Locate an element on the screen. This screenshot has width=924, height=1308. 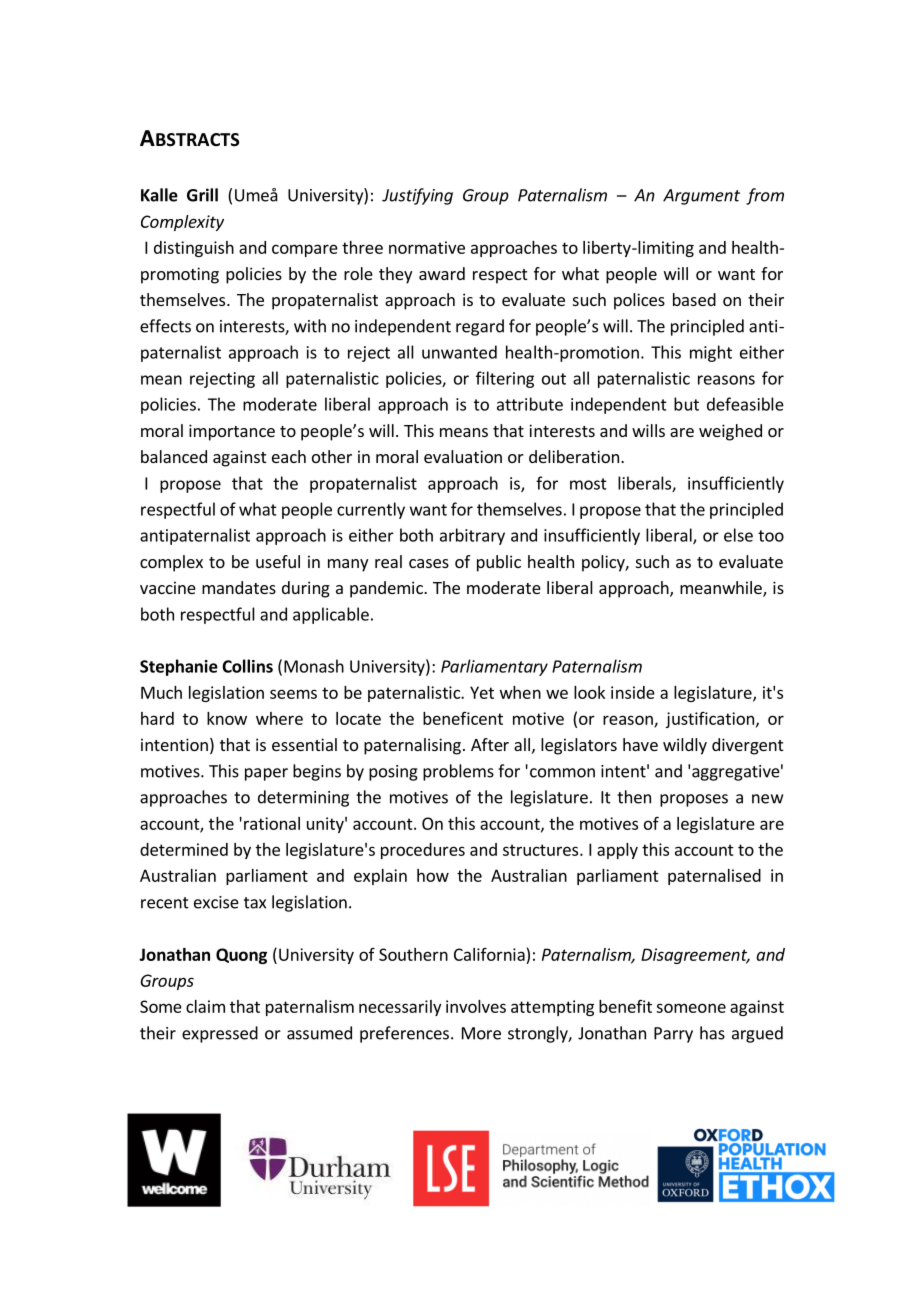
useful is located at coordinates (278, 561).
